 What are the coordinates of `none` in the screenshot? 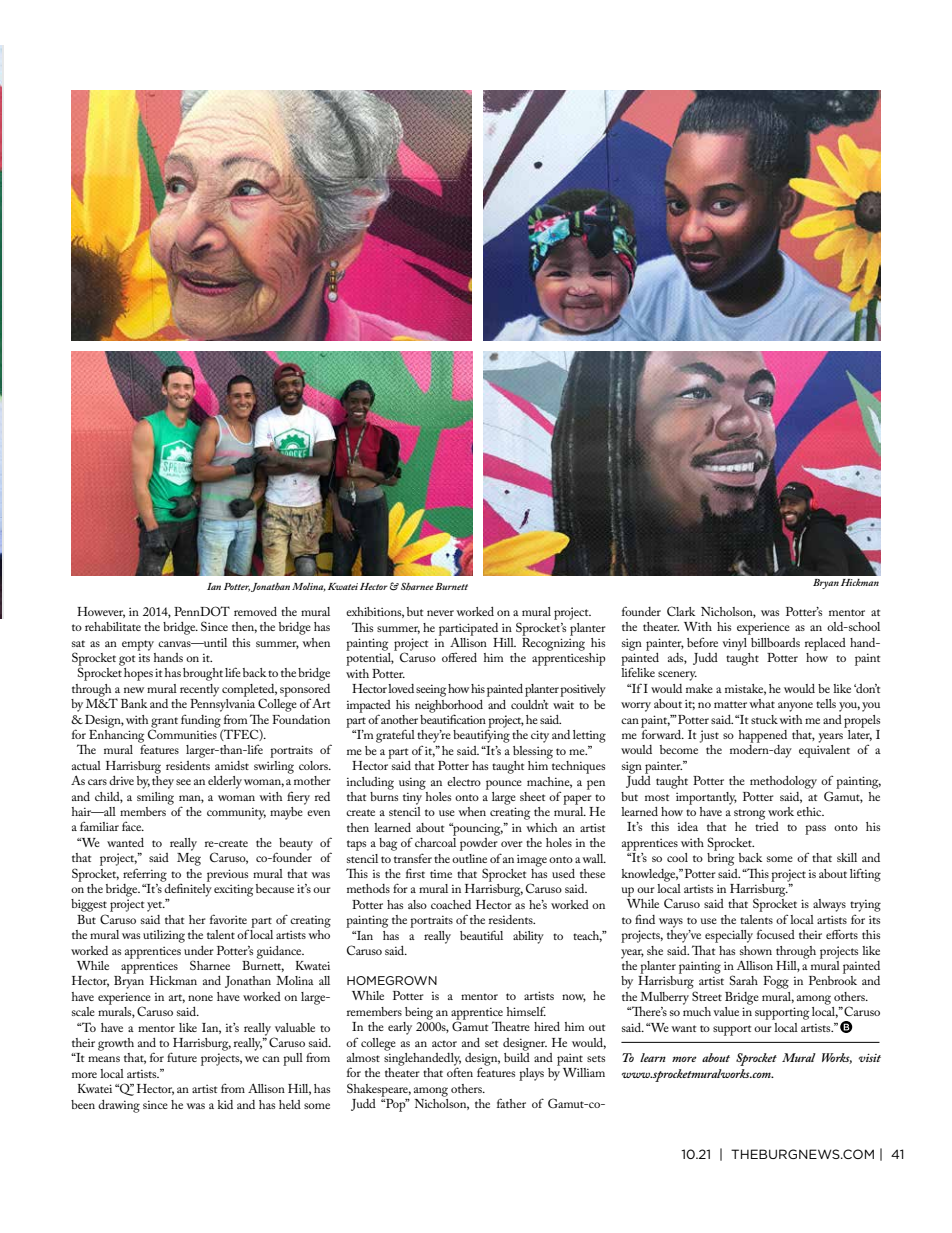 It's located at (200, 998).
